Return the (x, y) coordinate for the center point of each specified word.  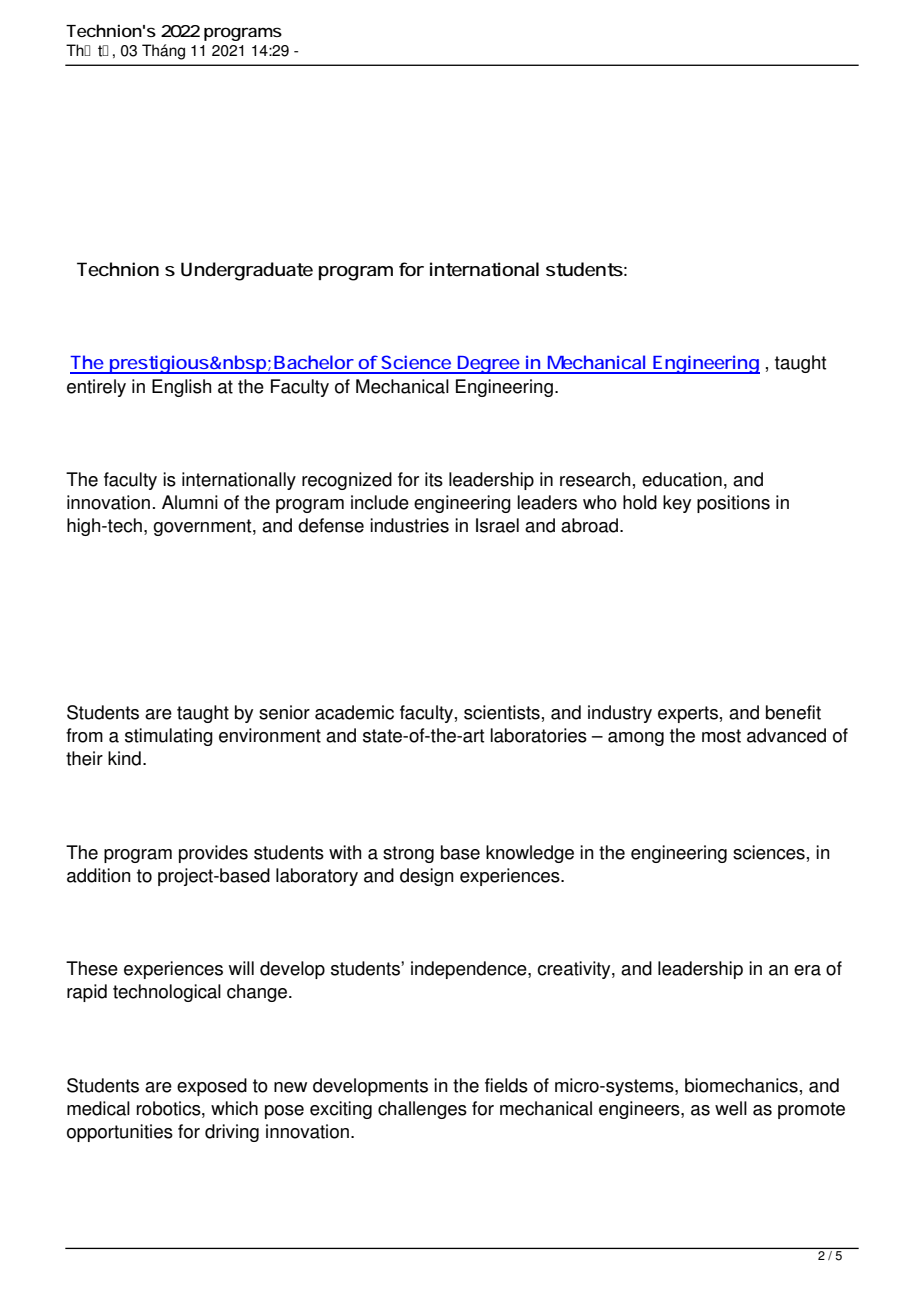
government (203, 527)
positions (733, 504)
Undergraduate (247, 271)
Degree (489, 365)
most (721, 736)
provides (213, 854)
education (682, 479)
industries (409, 525)
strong (408, 854)
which (234, 1108)
